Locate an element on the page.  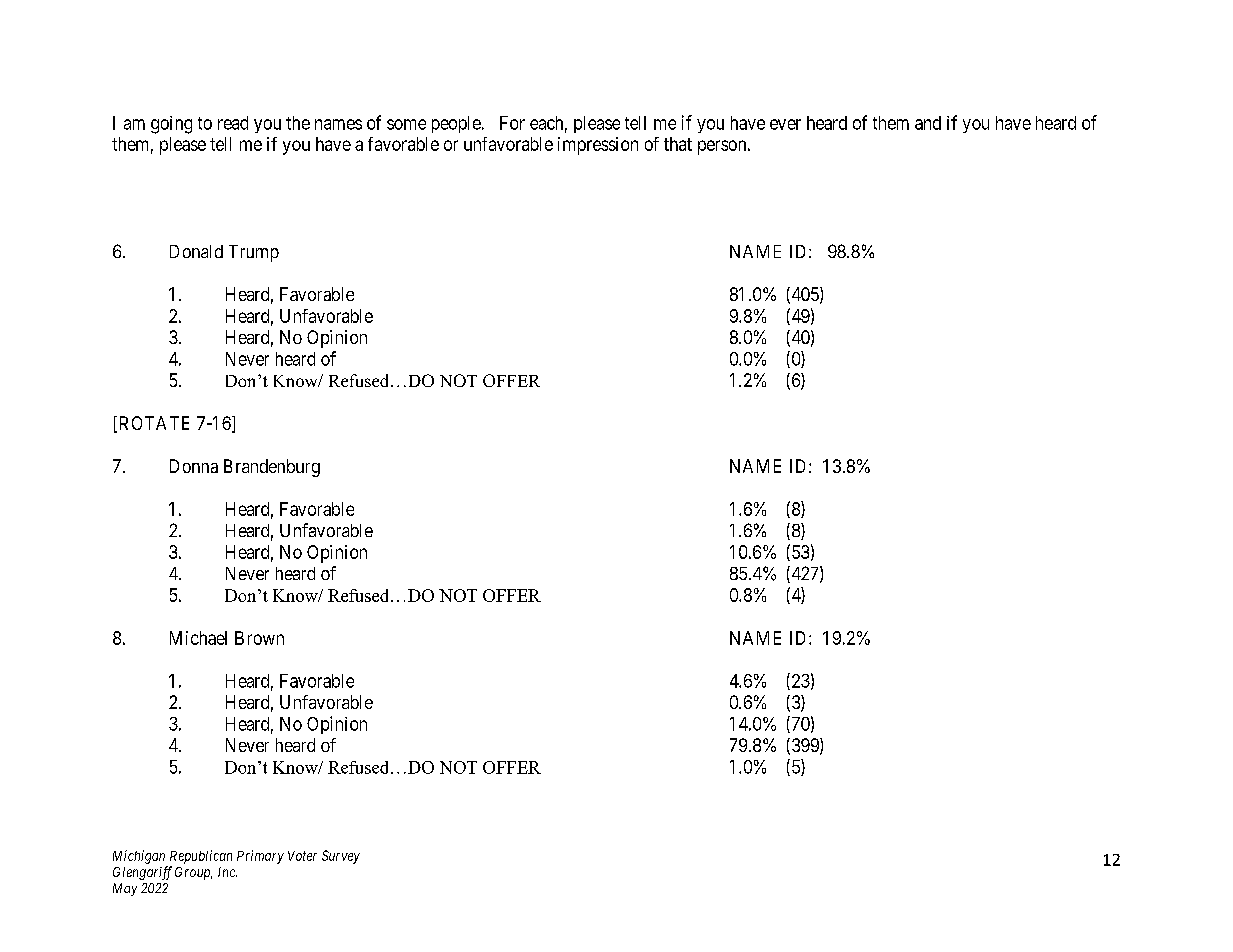
Brandenburg is located at coordinates (272, 468).
